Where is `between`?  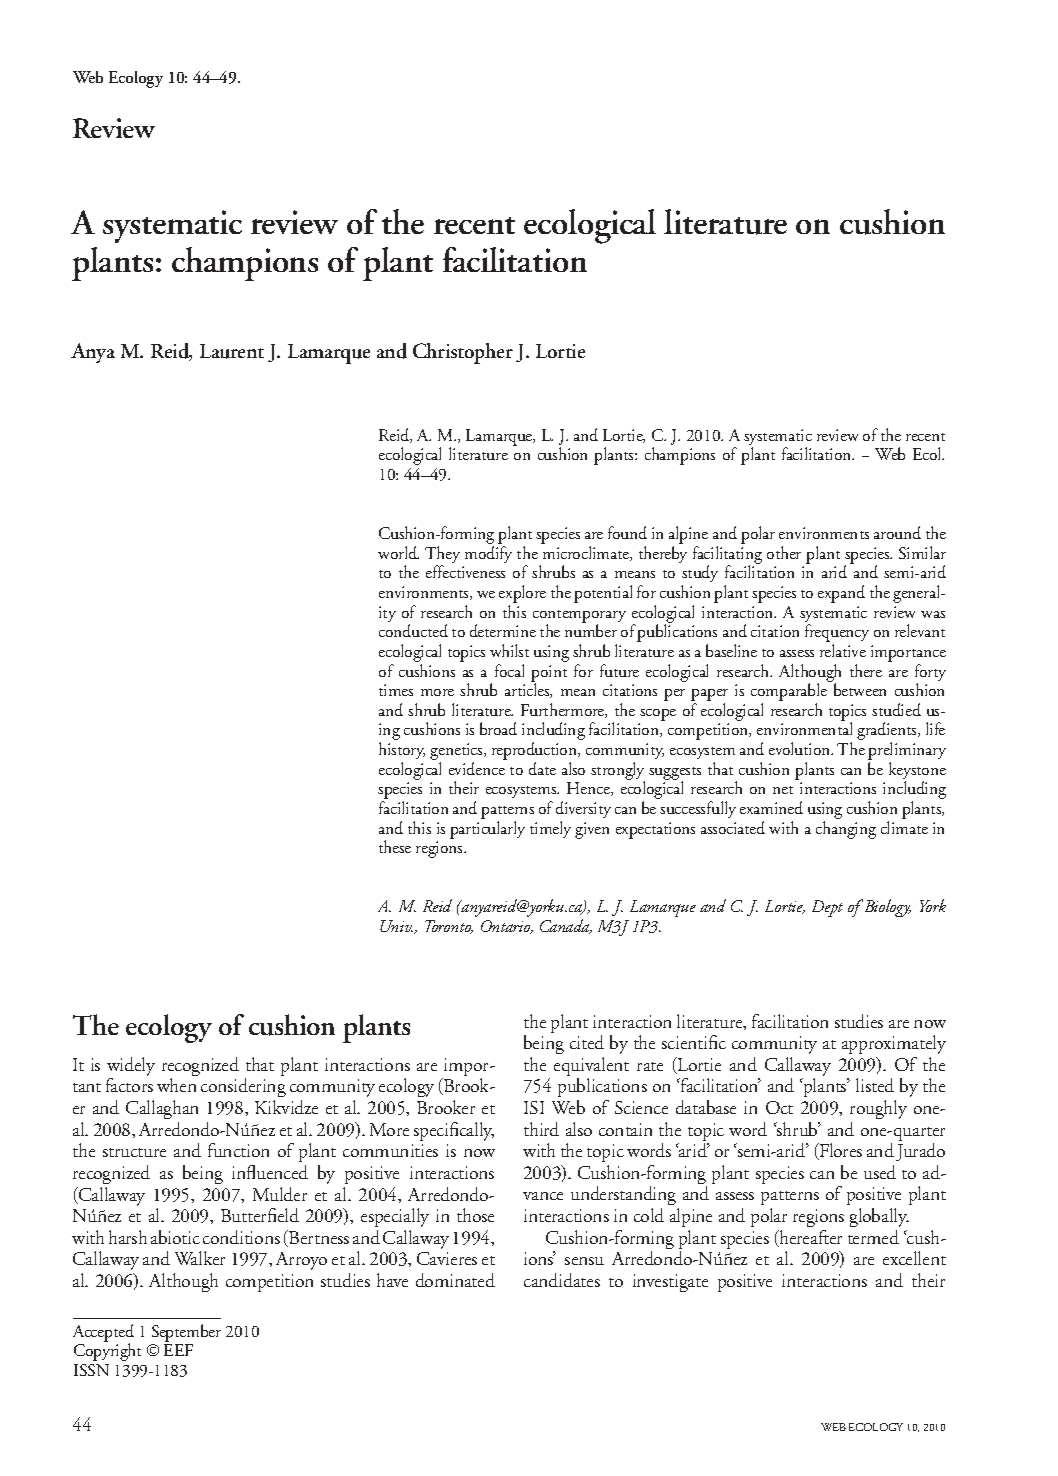
between is located at coordinates (860, 689).
